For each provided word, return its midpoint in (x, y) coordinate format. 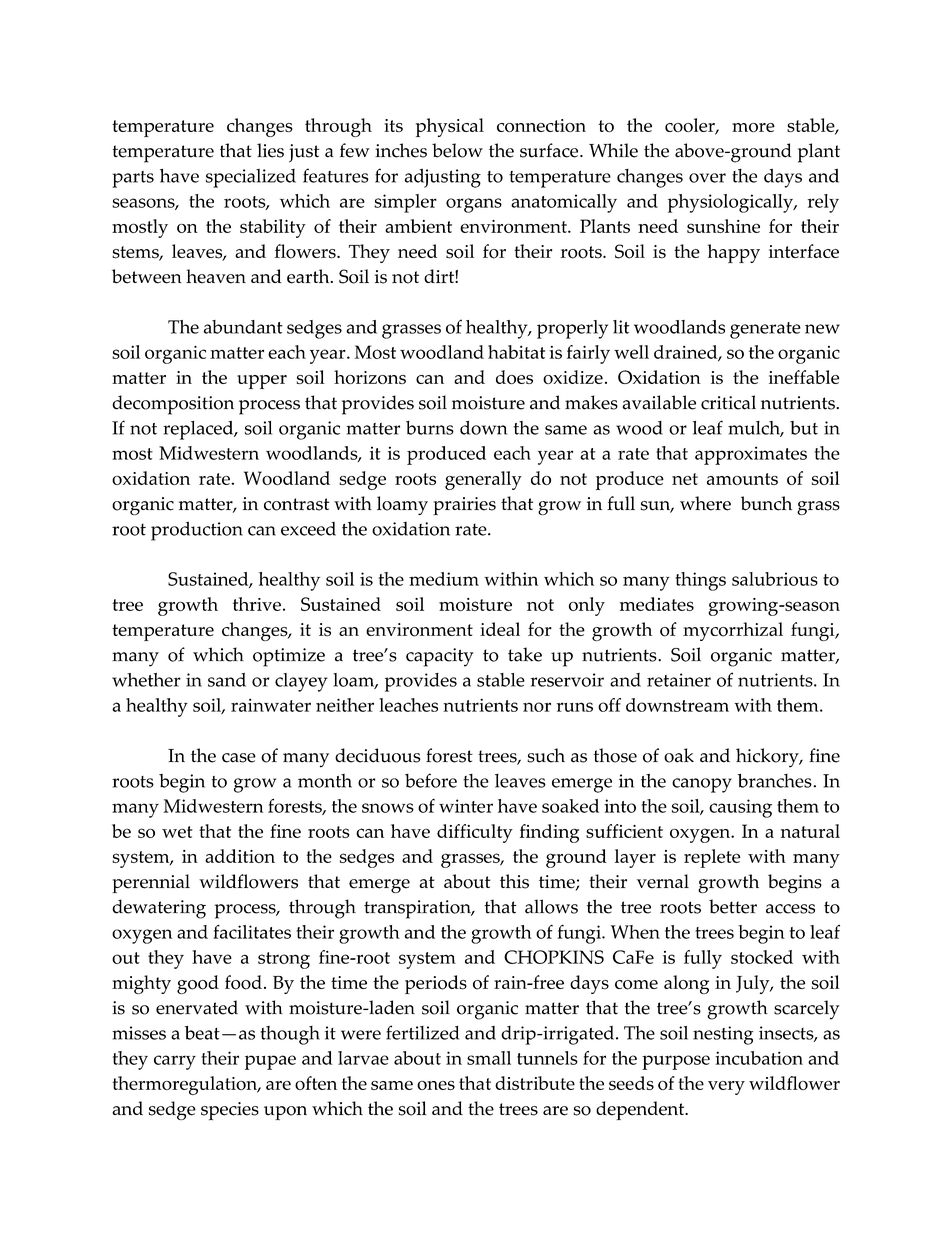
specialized (251, 178)
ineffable (804, 377)
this (514, 881)
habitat (516, 352)
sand (227, 680)
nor (537, 707)
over (707, 178)
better (733, 906)
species (230, 1111)
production (197, 531)
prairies (464, 506)
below (457, 150)
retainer (679, 680)
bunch (766, 503)
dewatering (159, 909)
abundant (243, 327)
